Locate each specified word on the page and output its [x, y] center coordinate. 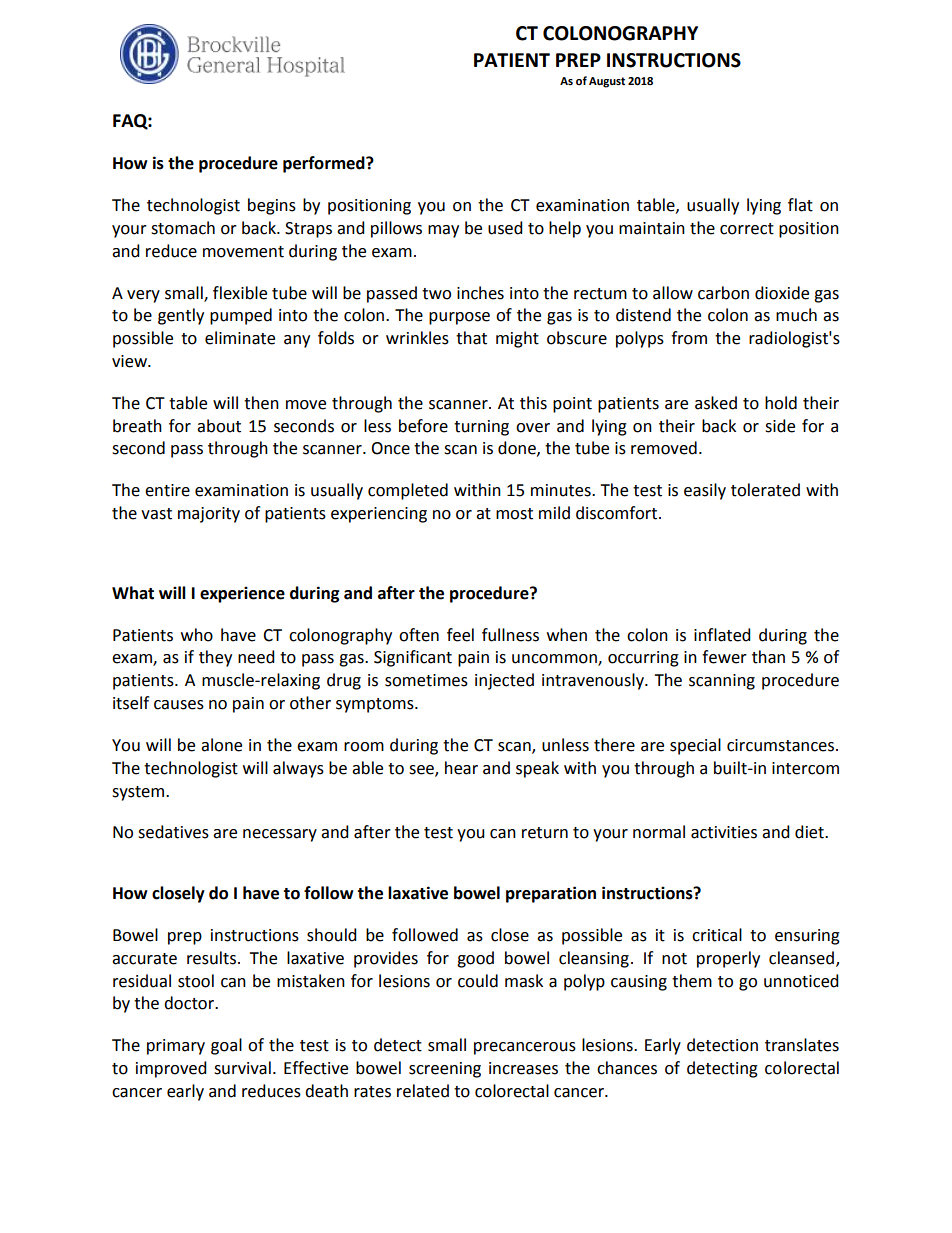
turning [481, 428]
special [695, 746]
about [219, 426]
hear [461, 768]
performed [325, 164]
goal [226, 1046]
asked [716, 403]
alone [221, 745]
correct [747, 229]
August [607, 82]
